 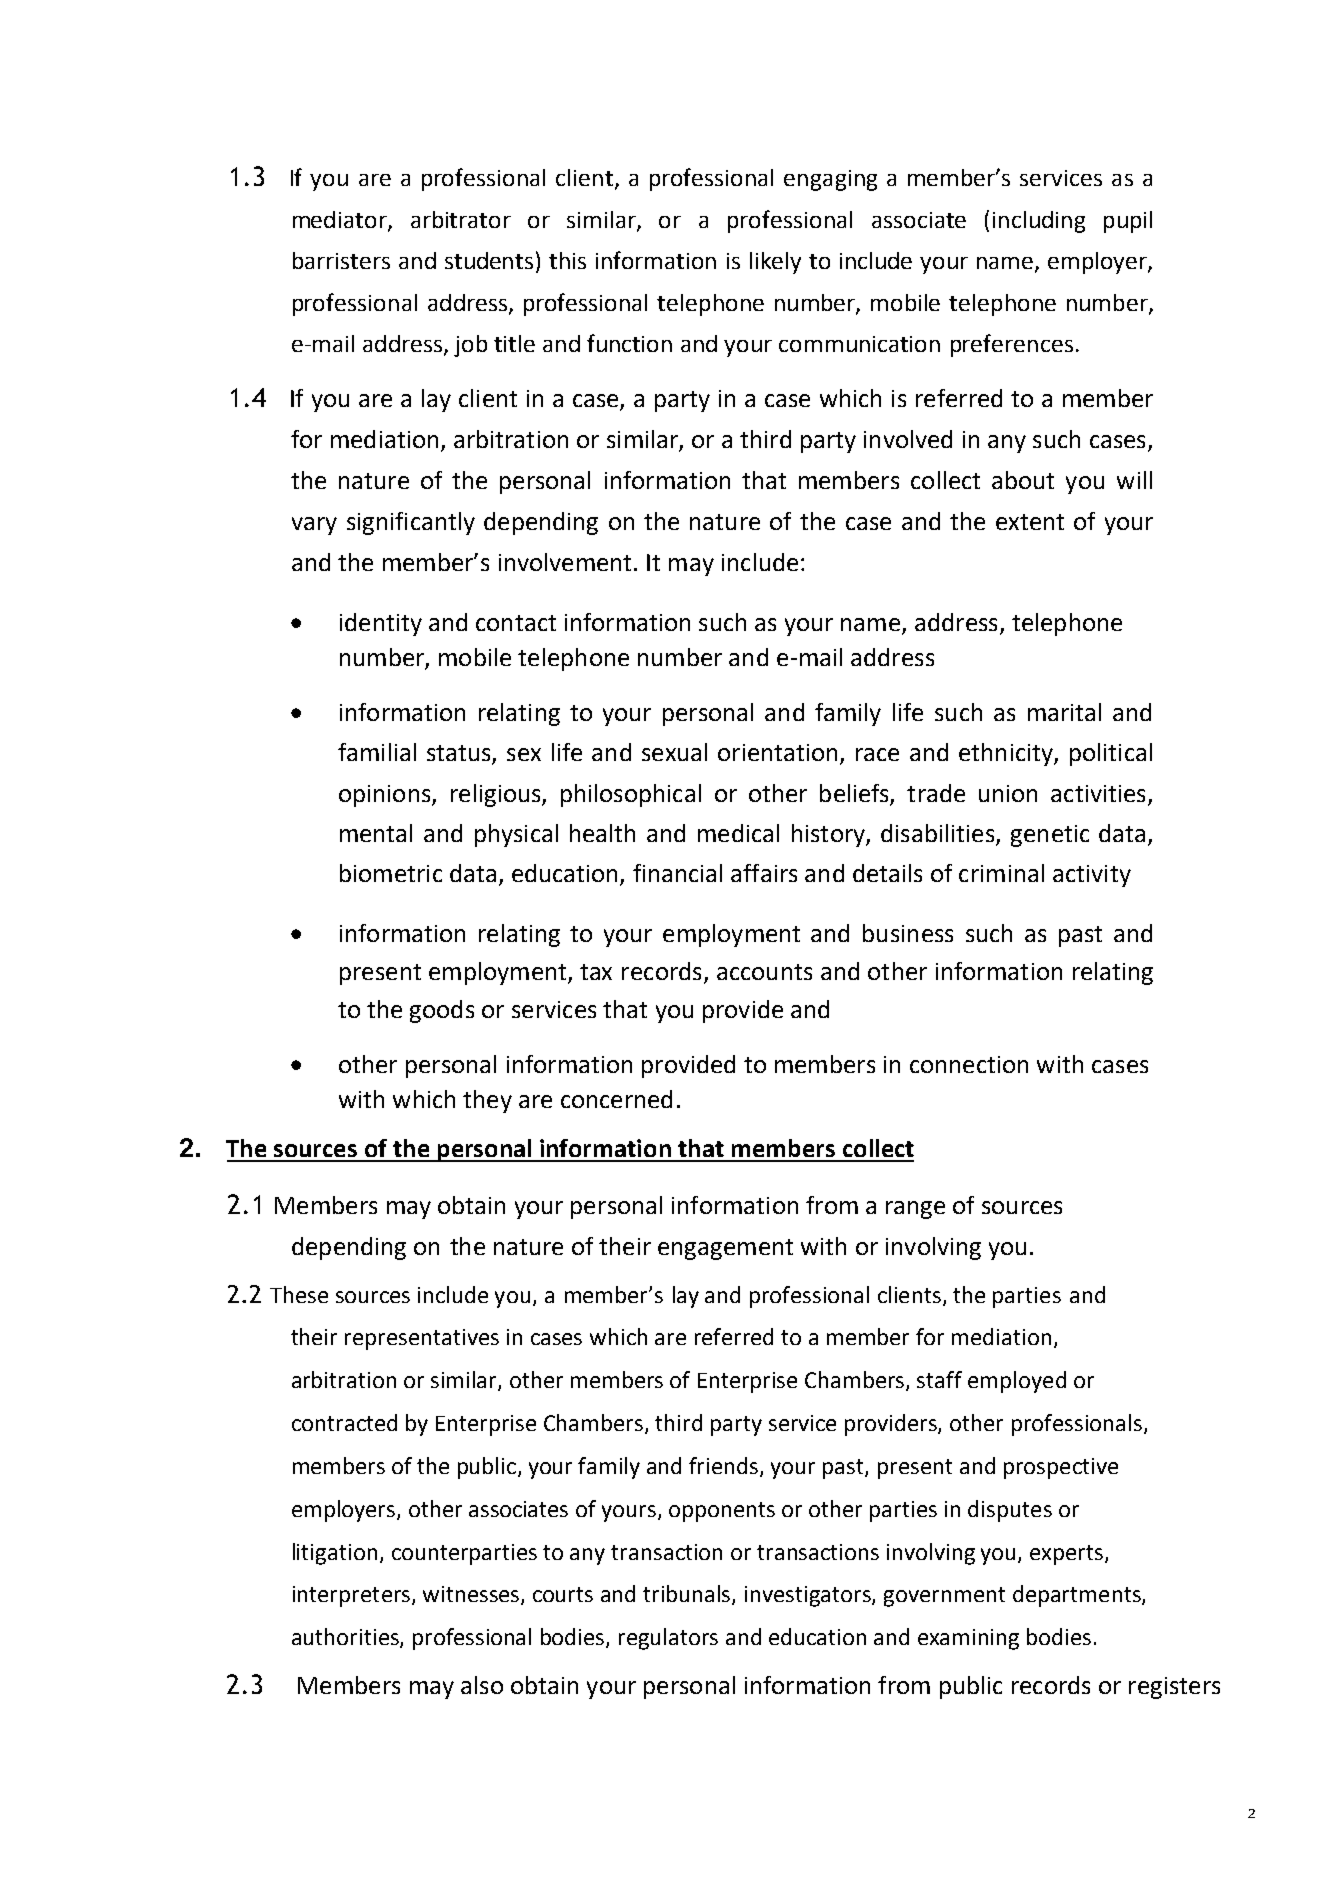 I want to click on arbitrator, so click(x=461, y=219).
